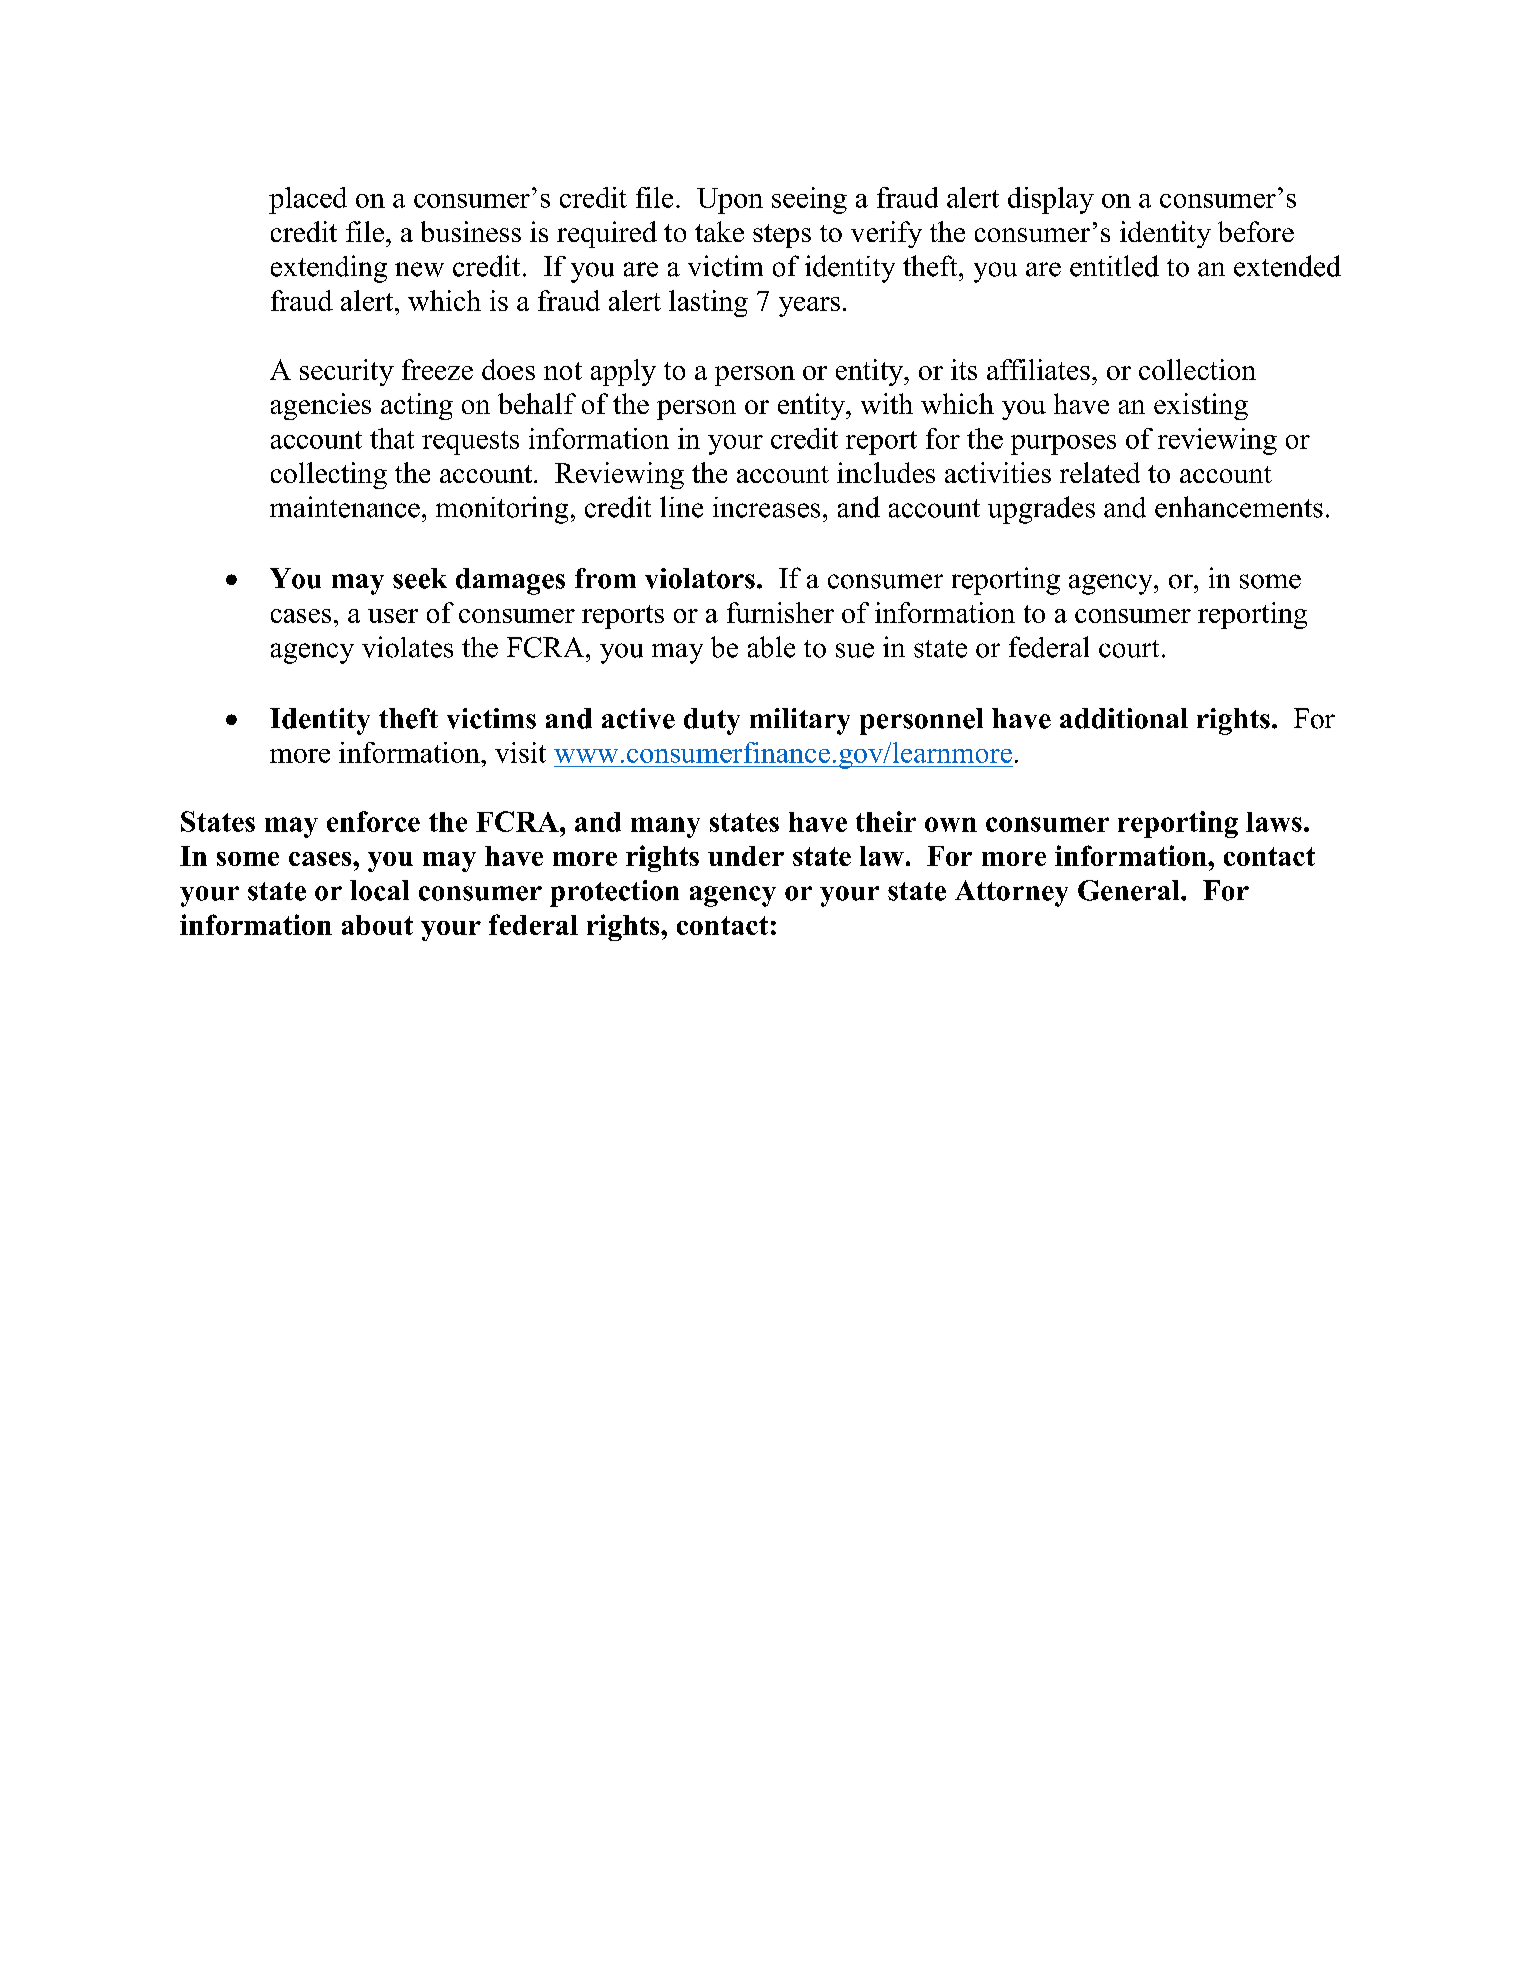 The width and height of the screenshot is (1527, 1976). I want to click on before, so click(1256, 231).
